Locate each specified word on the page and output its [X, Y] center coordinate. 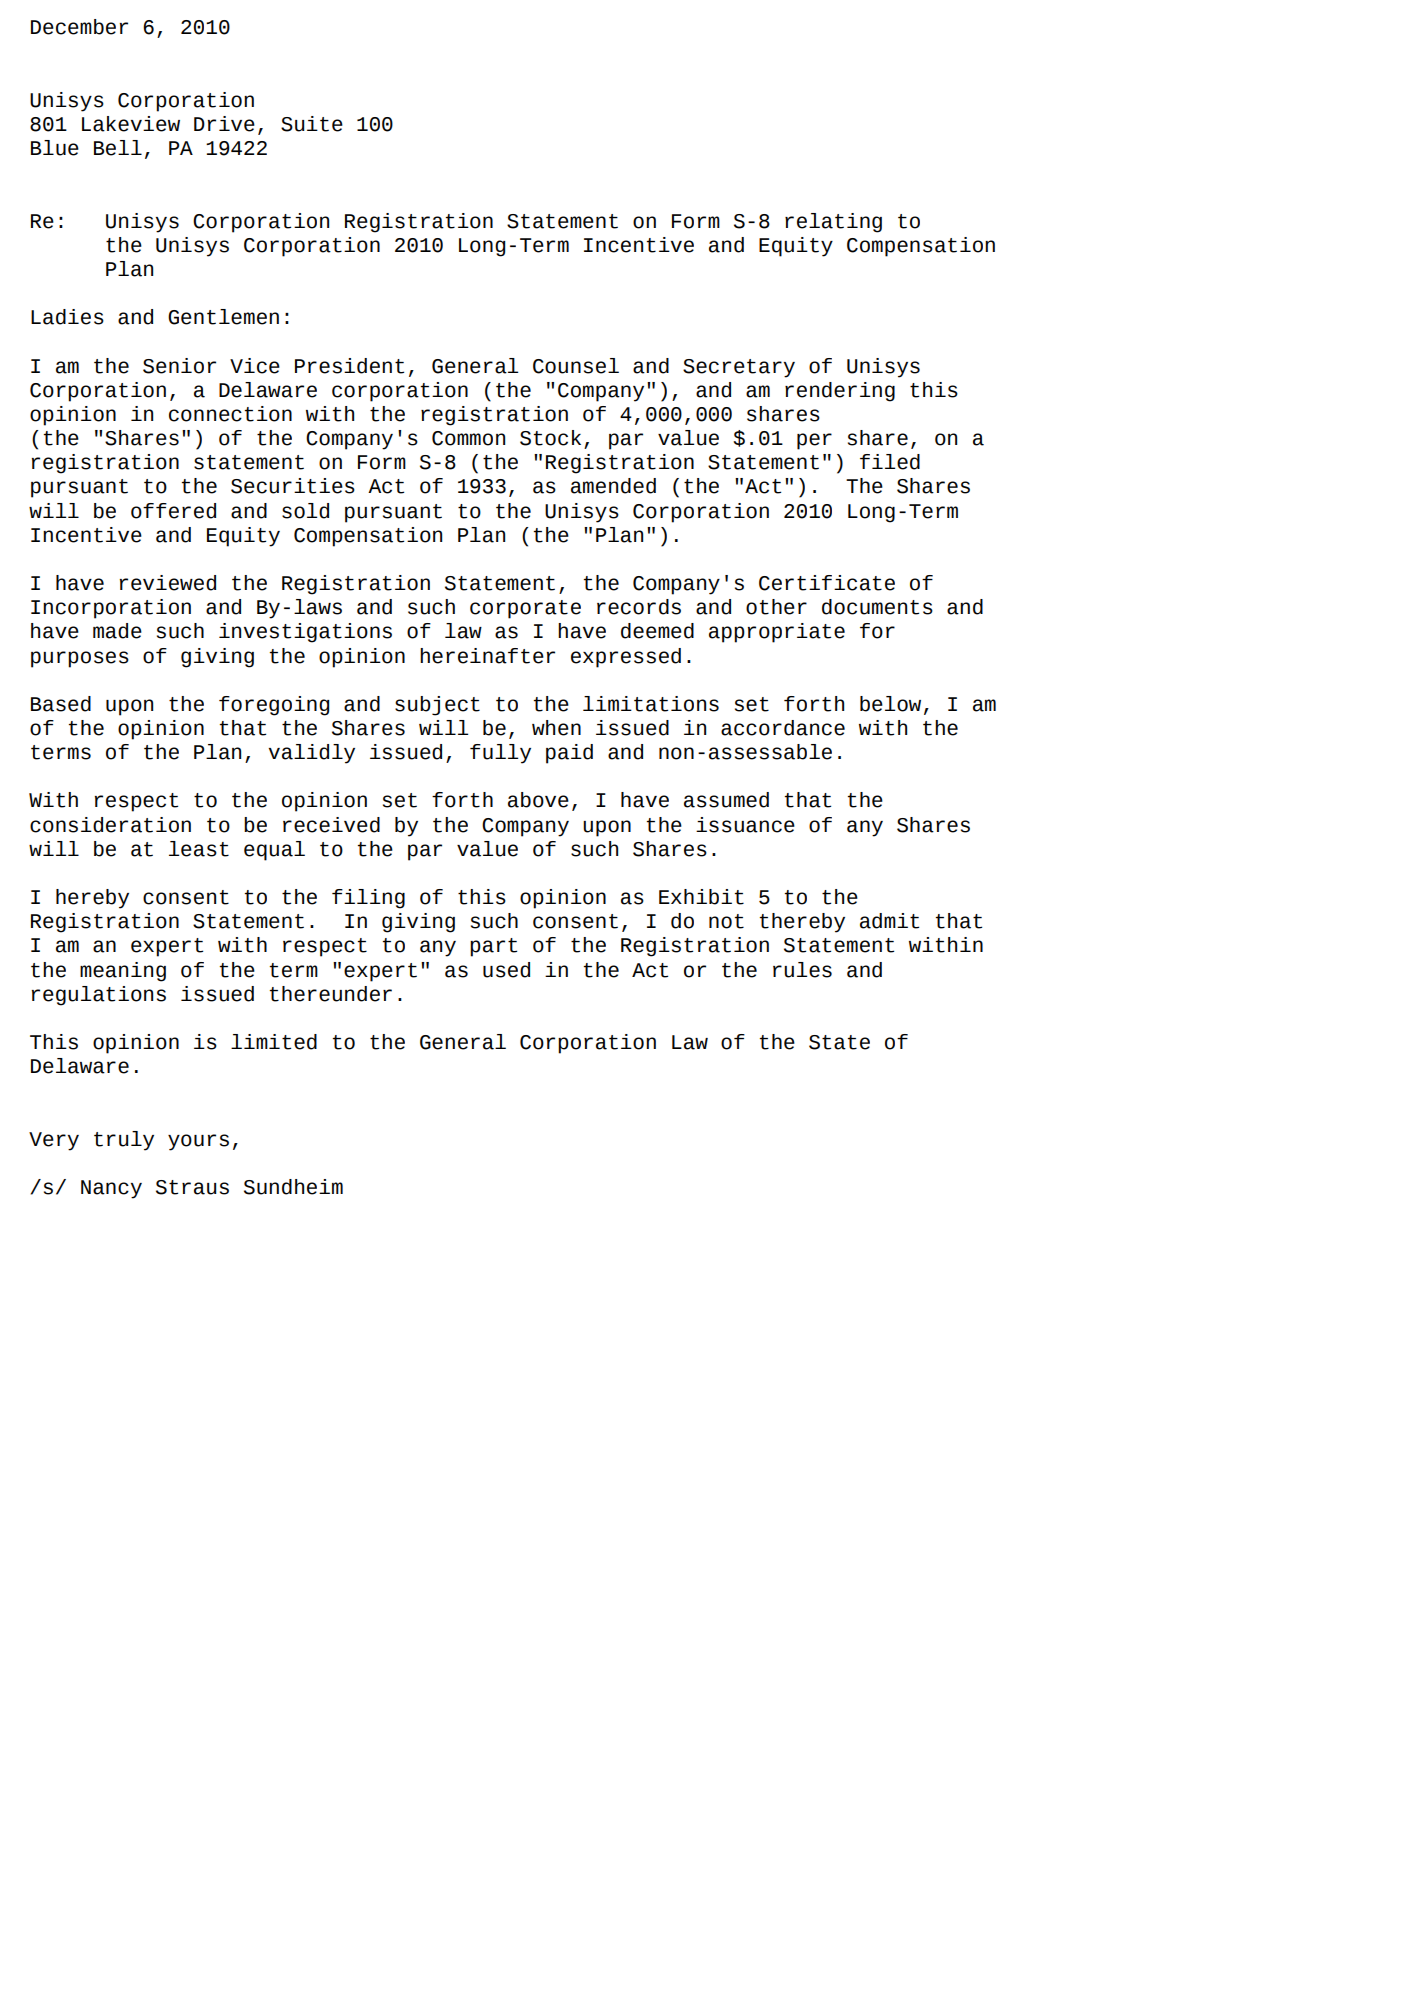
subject [437, 706]
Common [468, 438]
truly [124, 1141]
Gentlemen [223, 317]
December [79, 27]
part [493, 947]
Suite [312, 124]
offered [173, 511]
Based [61, 704]
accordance [783, 728]
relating [833, 223]
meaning [123, 972]
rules [802, 970]
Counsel [576, 366]
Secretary [739, 368]
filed [890, 462]
